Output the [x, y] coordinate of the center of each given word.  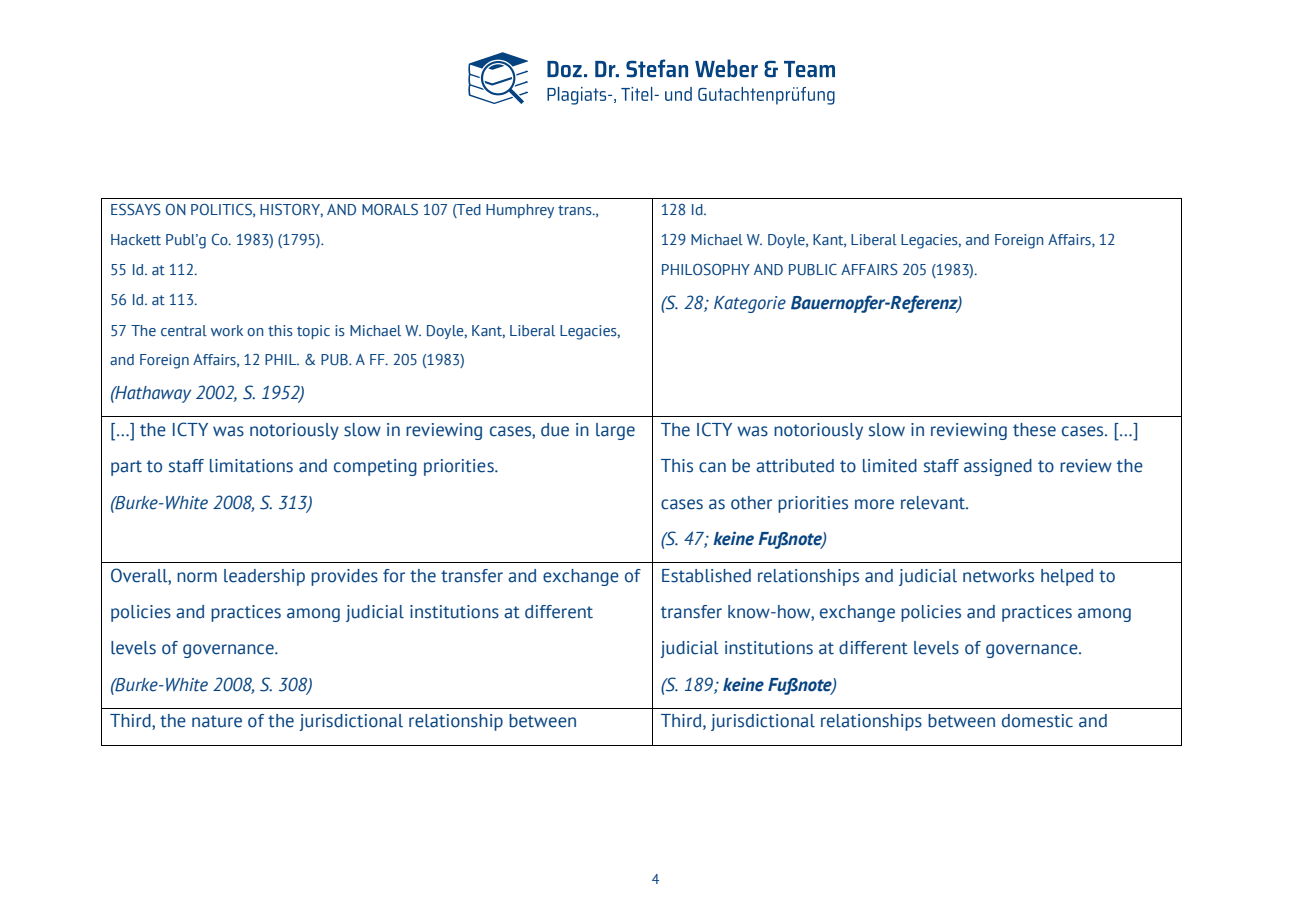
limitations [251, 466]
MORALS [390, 210]
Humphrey [520, 211]
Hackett [136, 239]
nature [217, 721]
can [712, 467]
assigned [998, 467]
